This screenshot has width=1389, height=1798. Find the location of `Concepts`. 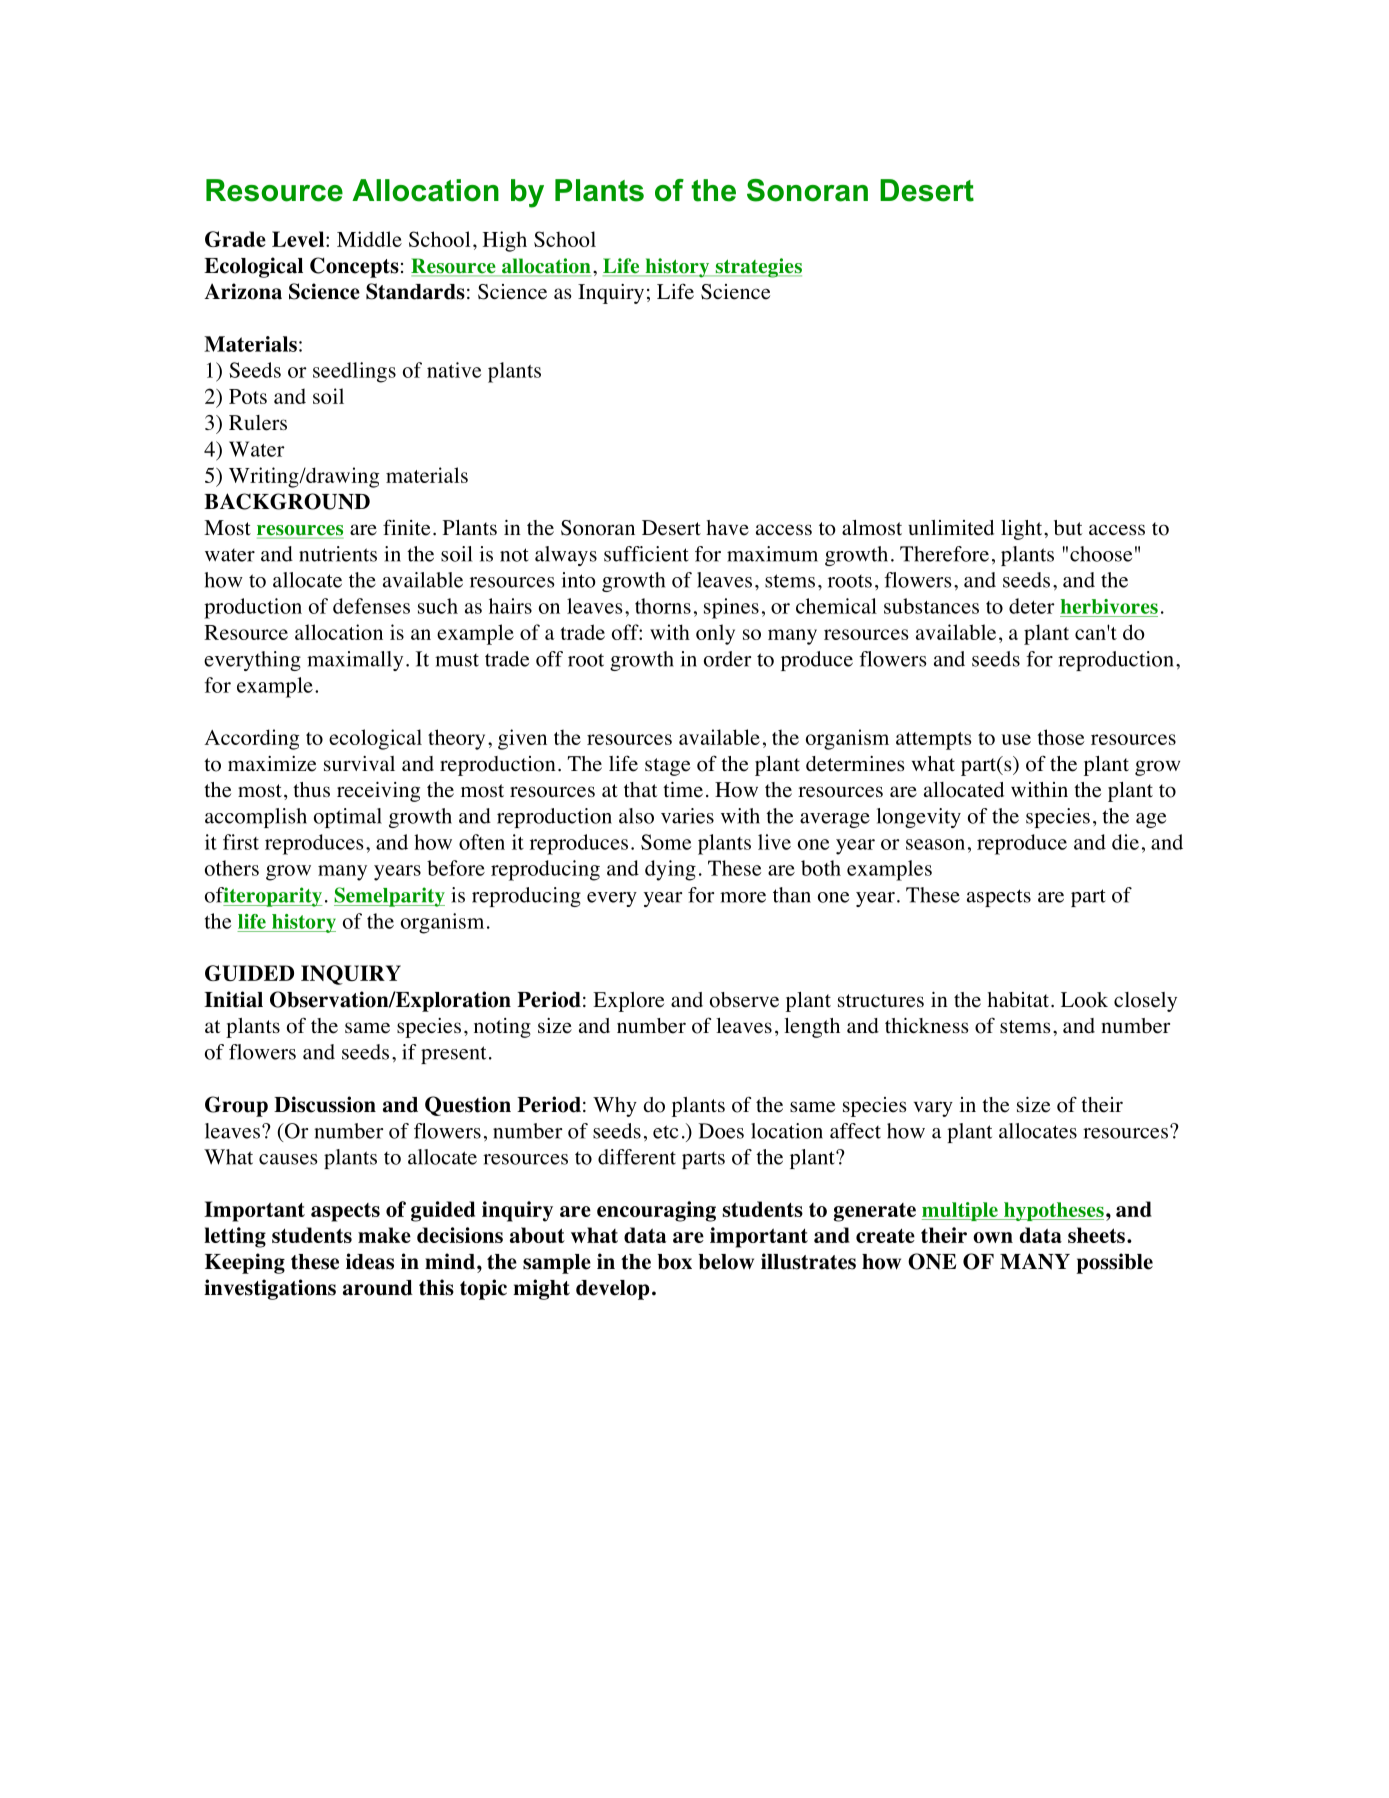

Concepts is located at coordinates (354, 267).
